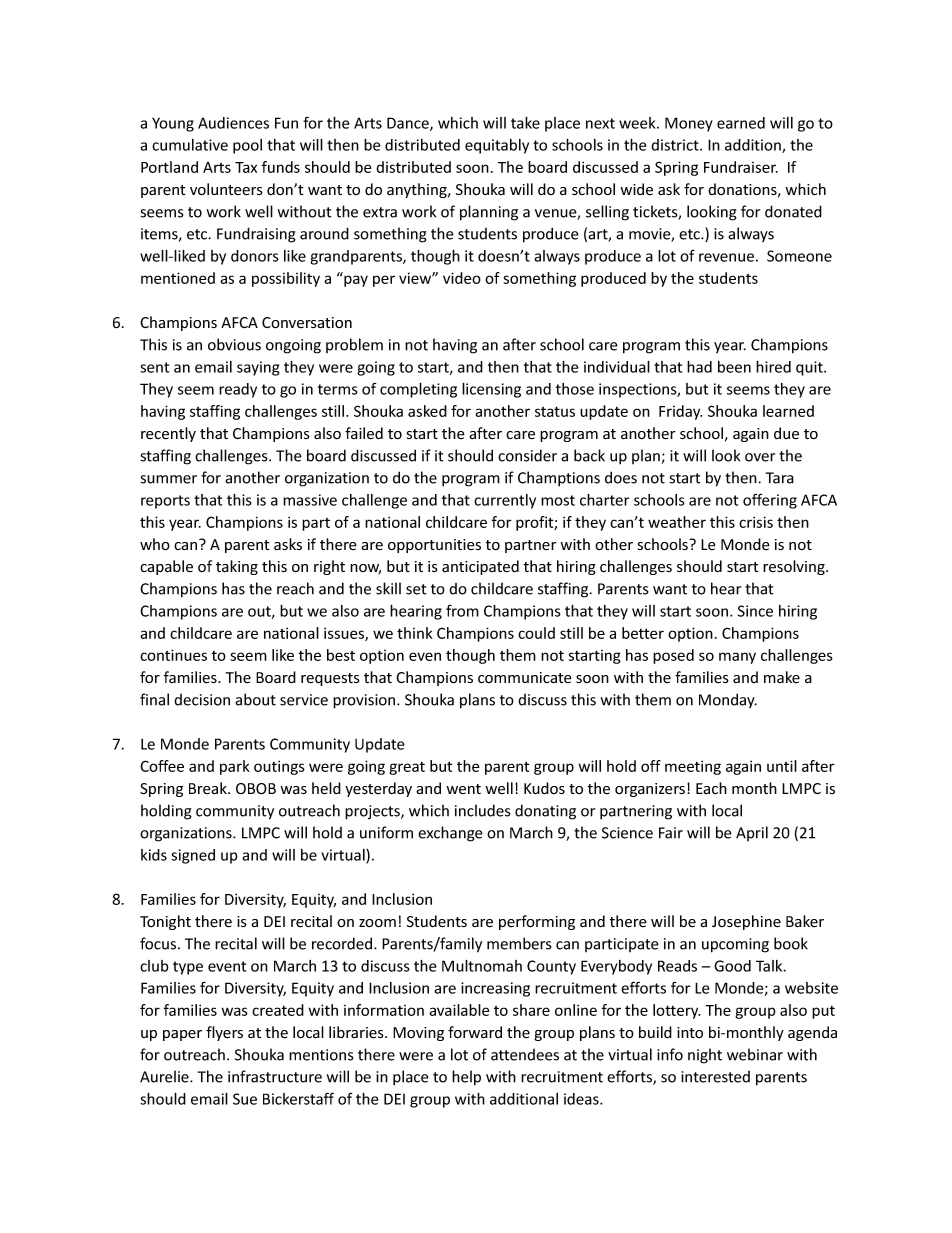  What do you see at coordinates (275, 1076) in the document?
I see `infrastructure` at bounding box center [275, 1076].
